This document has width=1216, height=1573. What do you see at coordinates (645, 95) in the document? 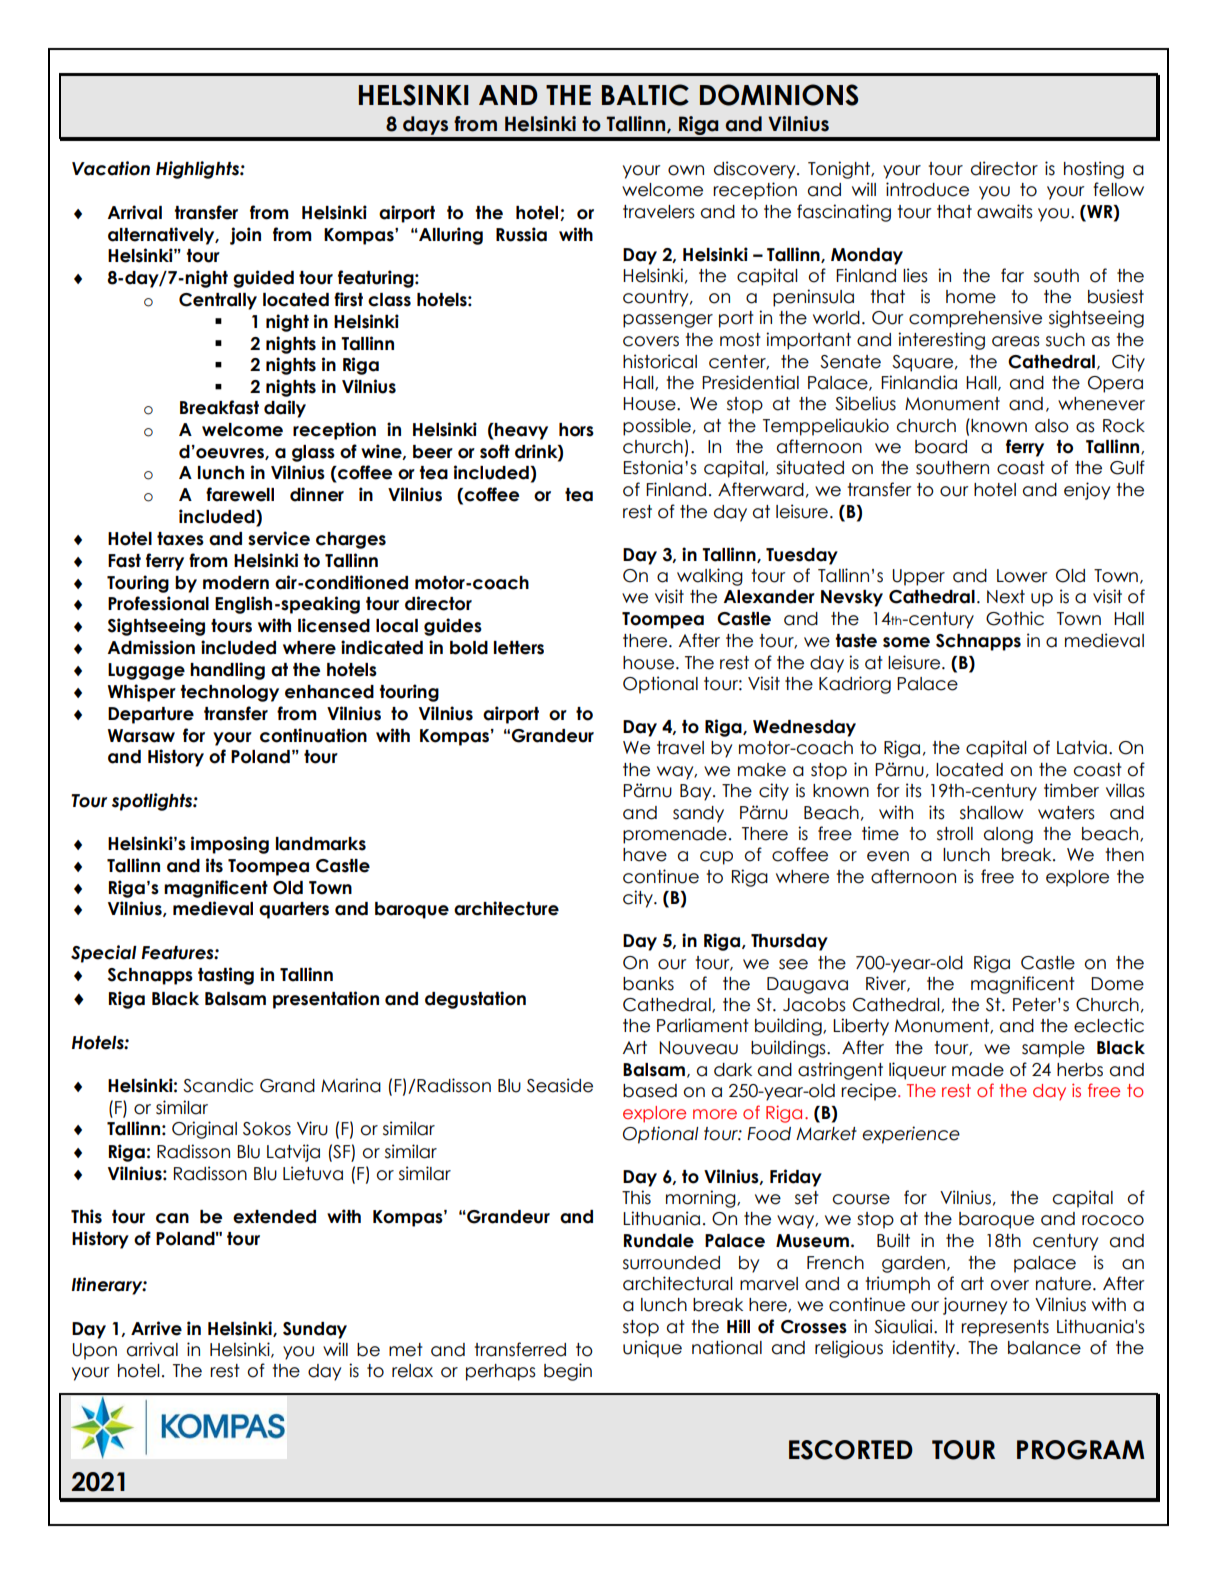
I see `BALTIC` at bounding box center [645, 95].
